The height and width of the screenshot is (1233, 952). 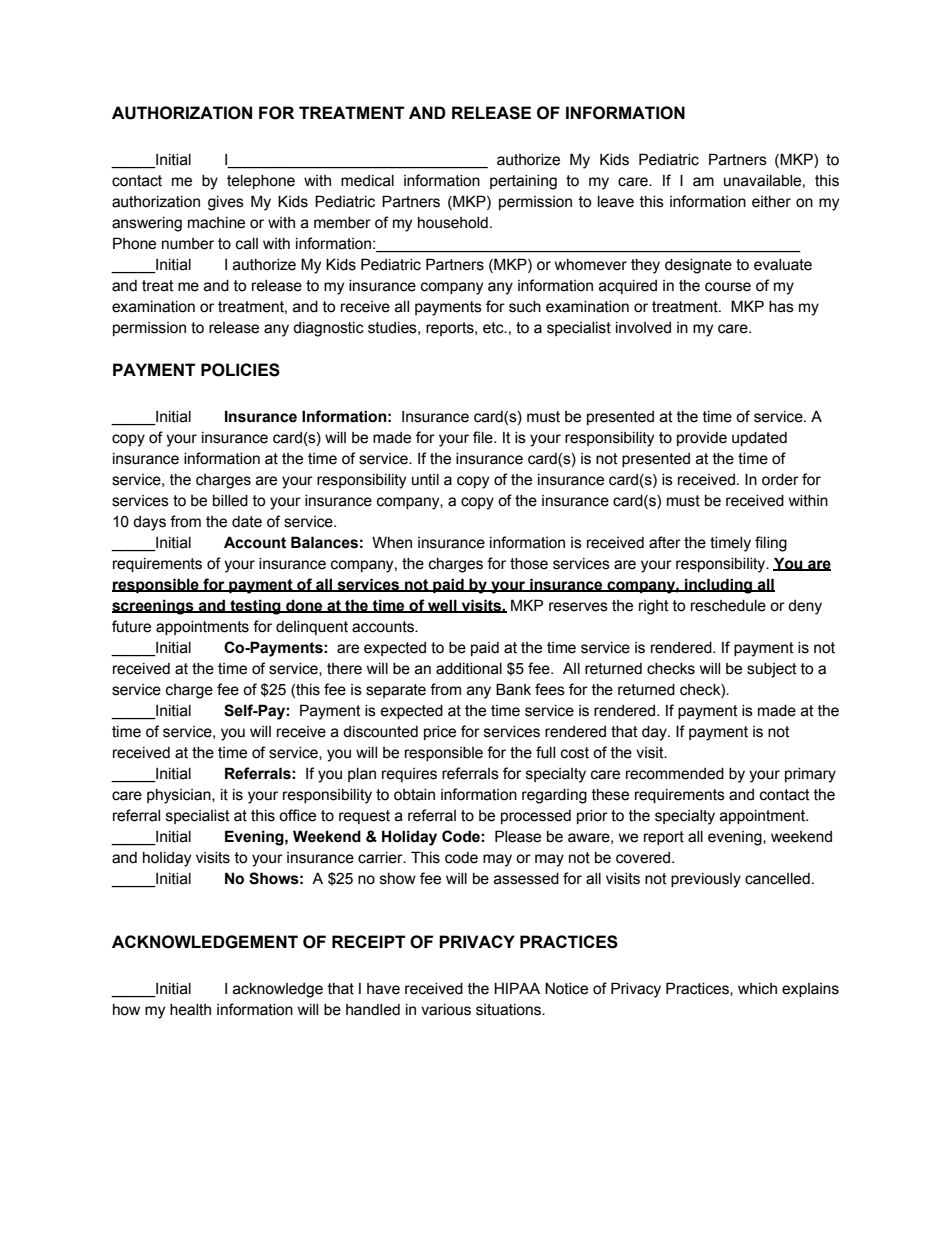 What do you see at coordinates (180, 796) in the screenshot?
I see `physician` at bounding box center [180, 796].
